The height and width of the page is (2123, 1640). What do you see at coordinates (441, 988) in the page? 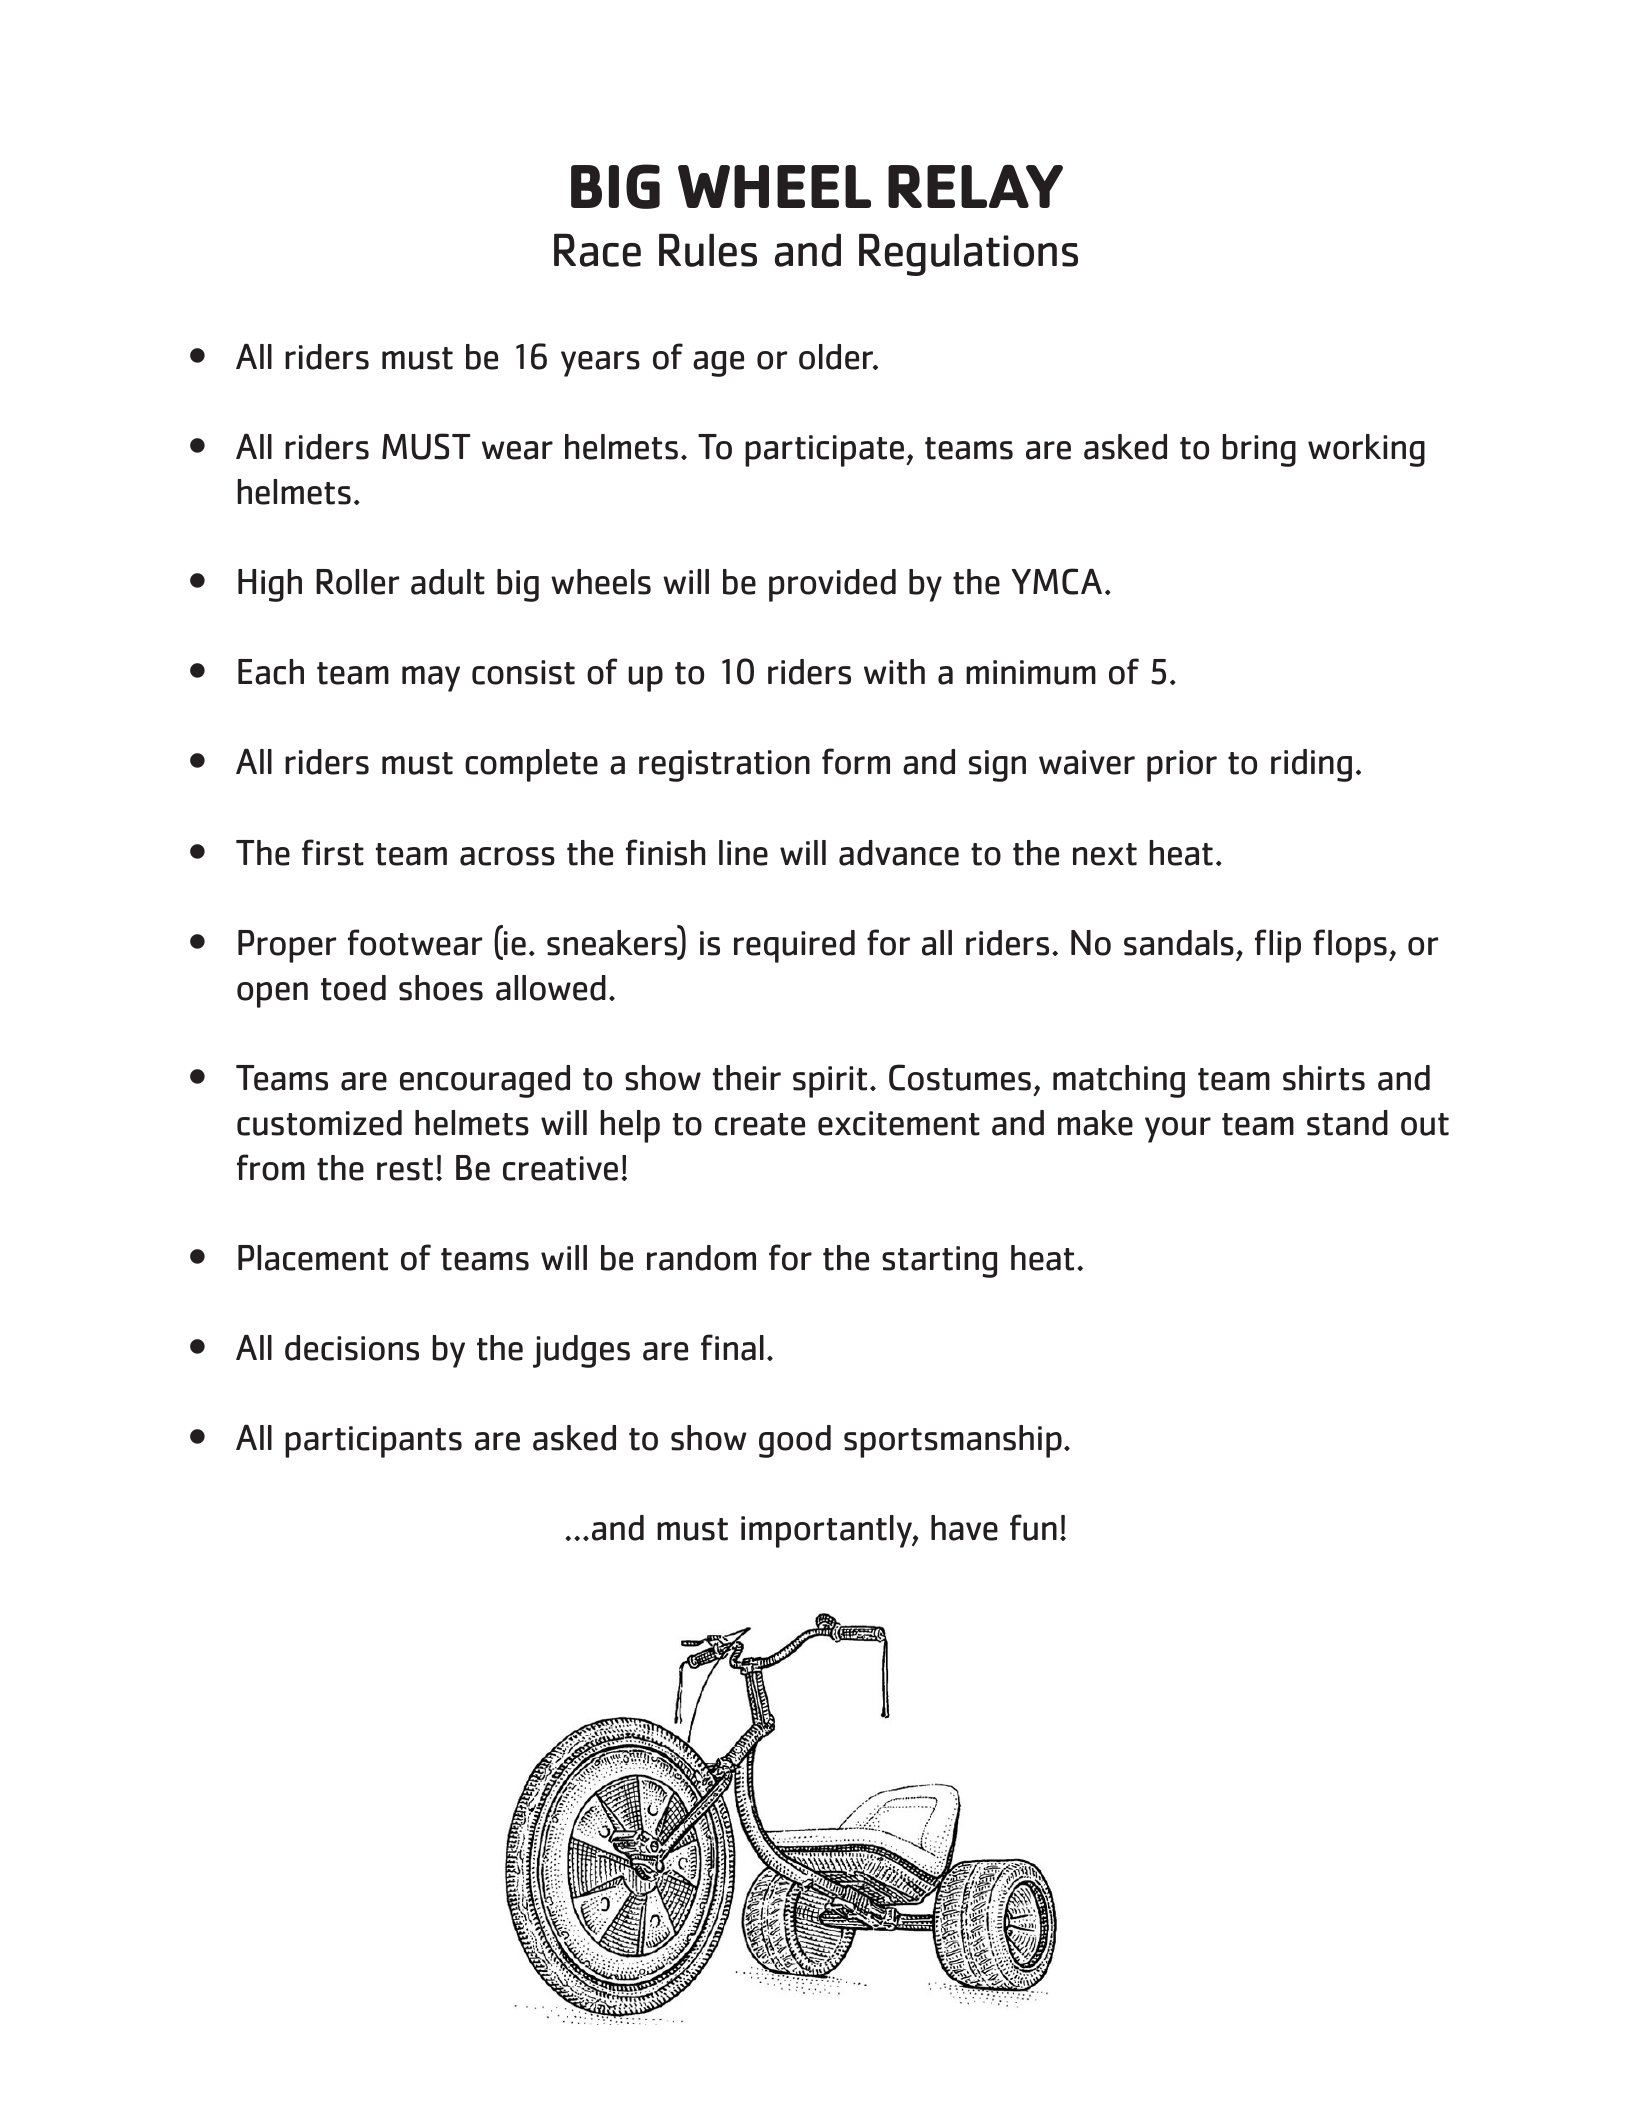
I see `shoes` at bounding box center [441, 988].
